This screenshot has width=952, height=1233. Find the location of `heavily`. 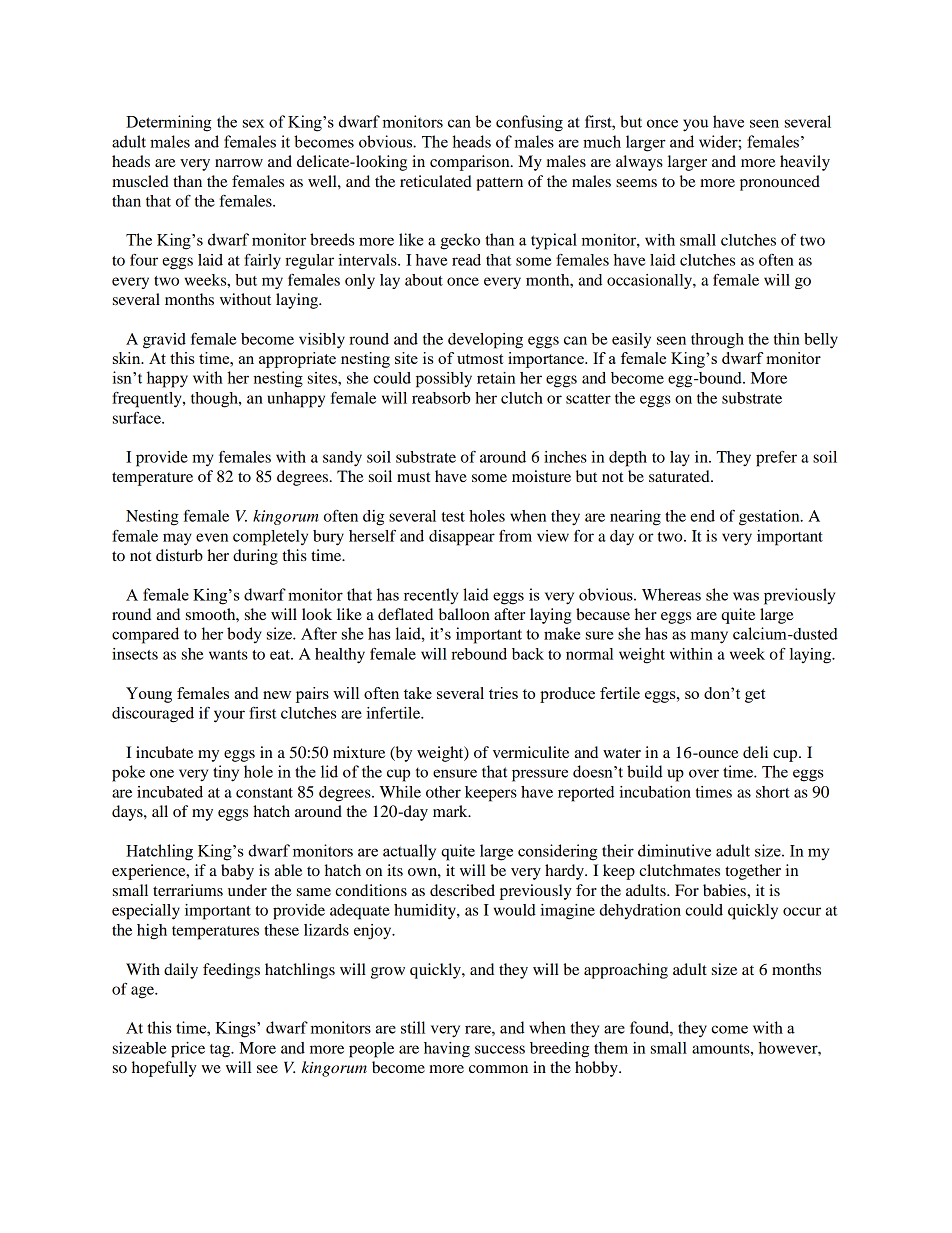

heavily is located at coordinates (805, 163).
